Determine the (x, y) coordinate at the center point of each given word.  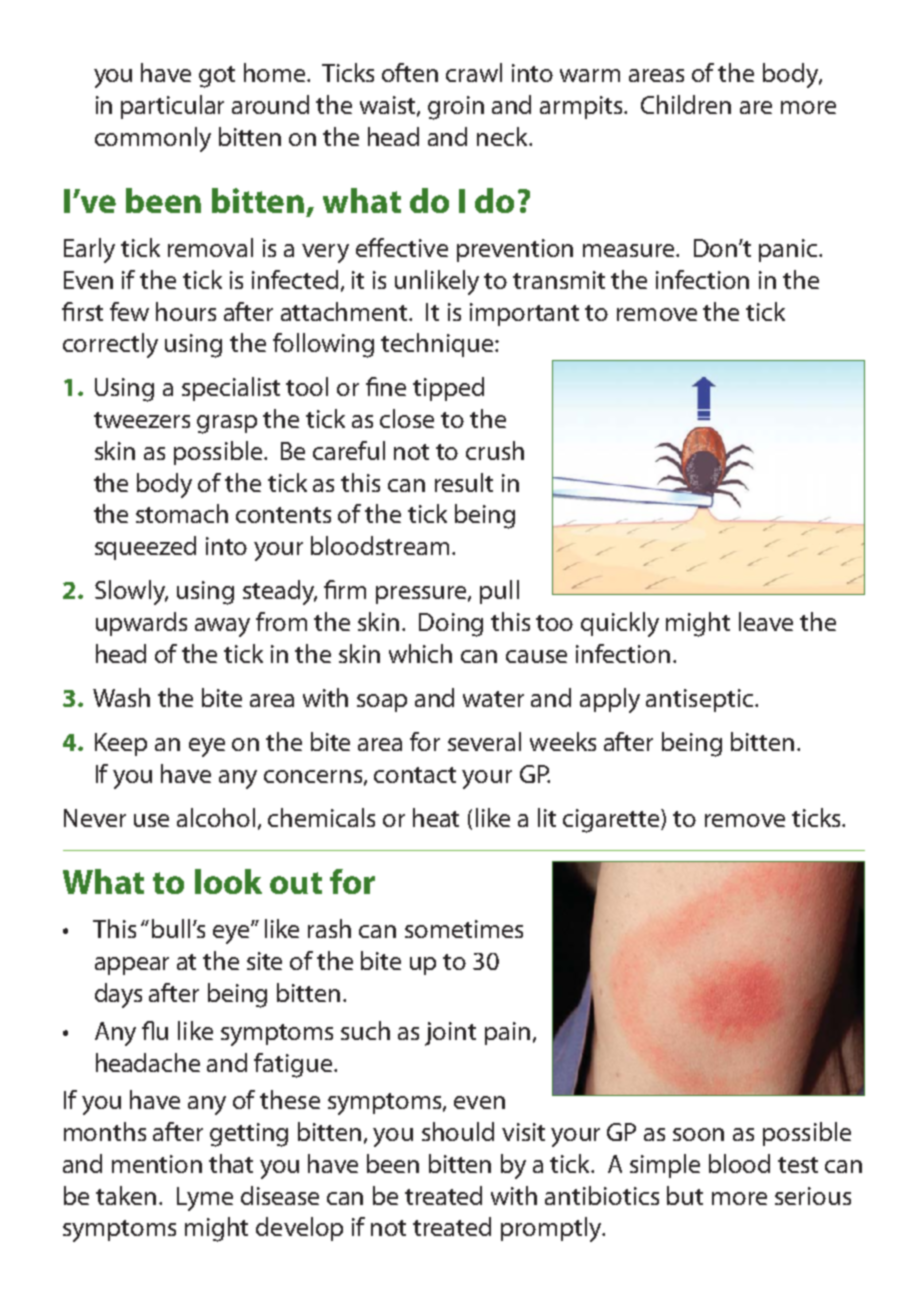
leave (766, 621)
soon (698, 1134)
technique (438, 345)
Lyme (205, 1199)
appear (132, 966)
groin (456, 108)
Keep (121, 744)
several (484, 741)
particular (172, 107)
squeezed (145, 548)
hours (186, 311)
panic (789, 250)
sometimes (464, 929)
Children (686, 104)
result (464, 482)
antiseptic (701, 700)
